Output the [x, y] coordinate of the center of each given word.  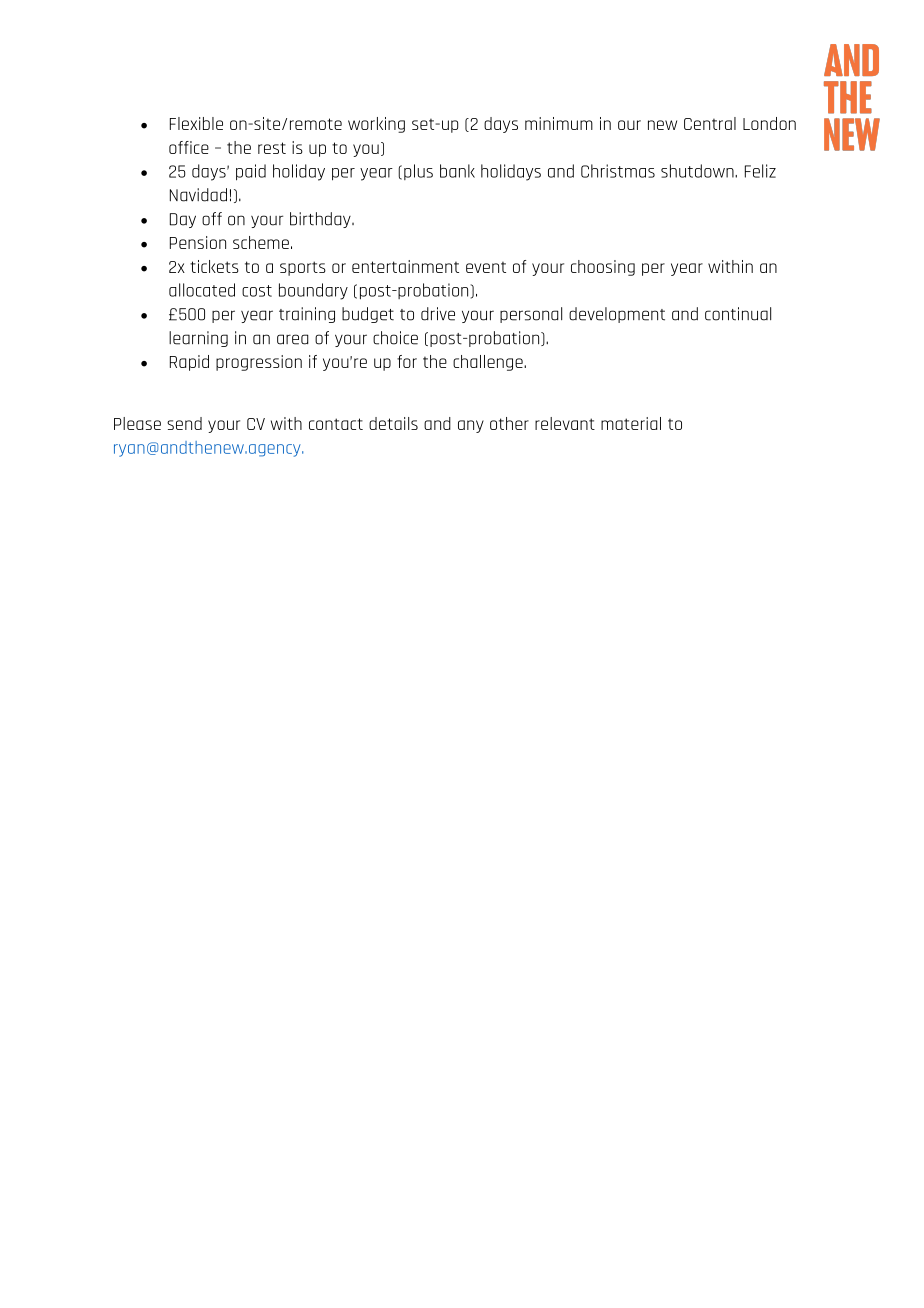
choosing [603, 268]
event [486, 267]
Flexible [196, 123]
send [184, 423]
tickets [214, 266]
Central [710, 123]
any [471, 426]
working [376, 125]
